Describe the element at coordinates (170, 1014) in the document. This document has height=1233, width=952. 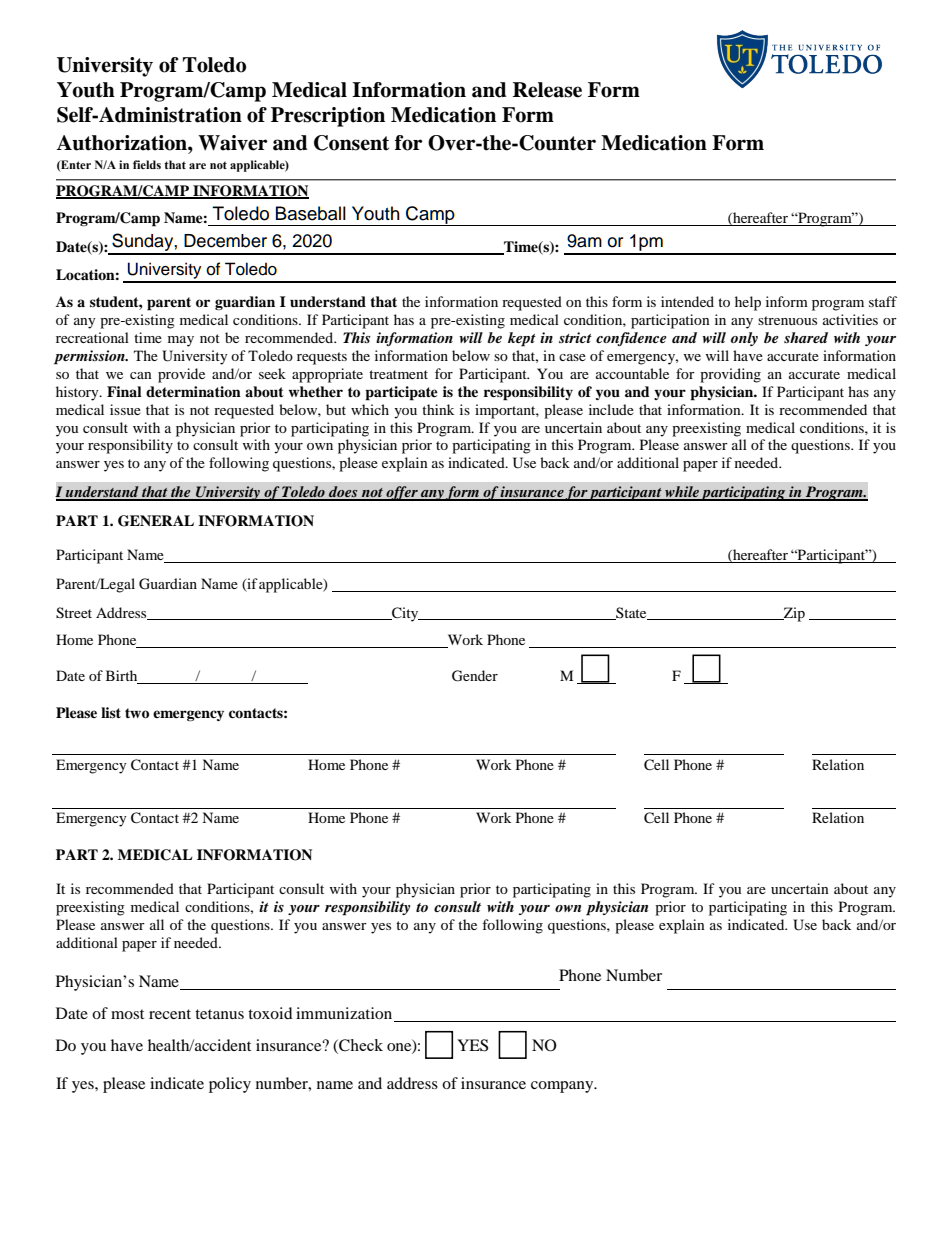
I see `recent` at that location.
